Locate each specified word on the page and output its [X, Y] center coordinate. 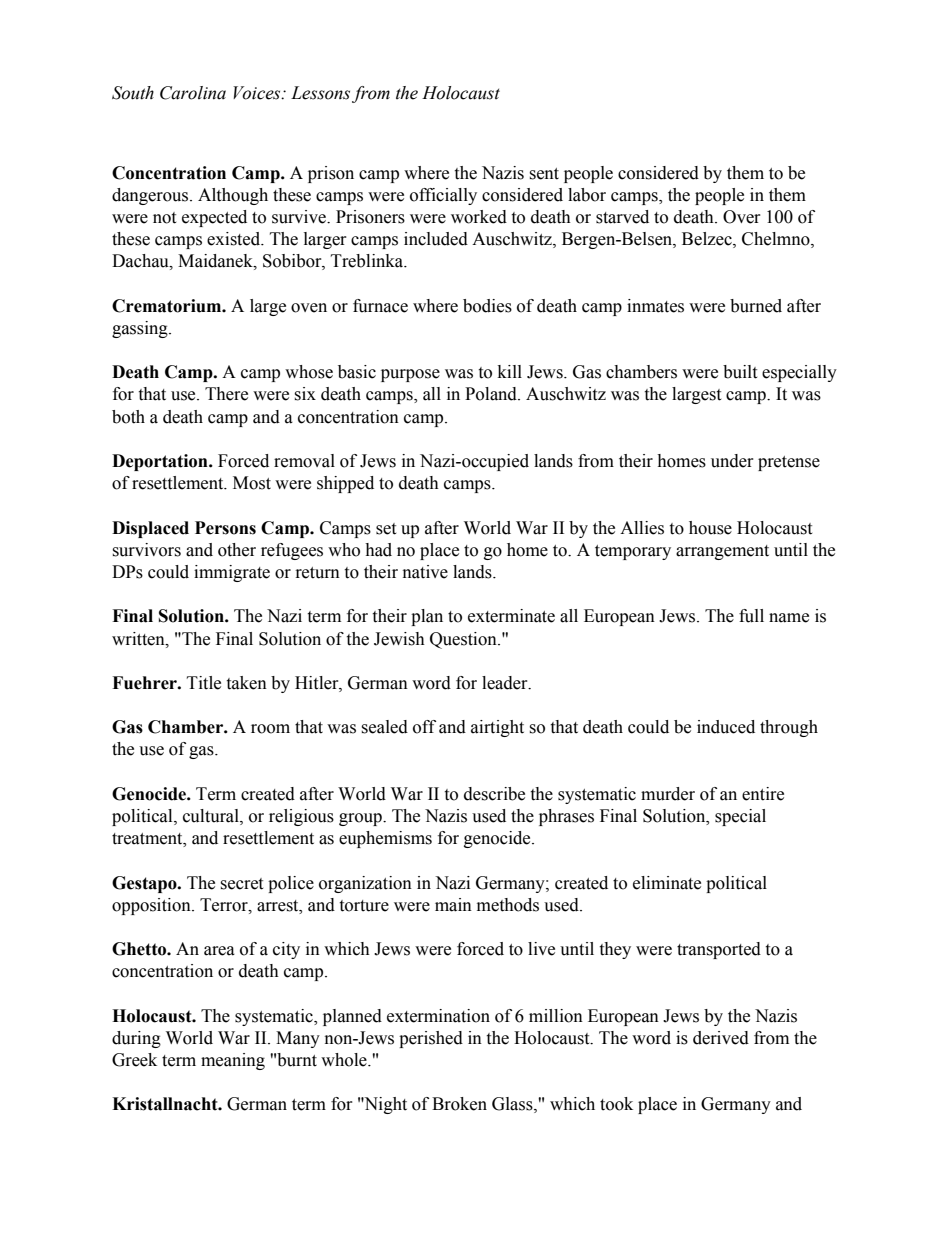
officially [443, 196]
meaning [233, 1061]
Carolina [193, 93]
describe [494, 794]
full [751, 616]
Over [742, 217]
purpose [410, 375]
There [226, 394]
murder [668, 794]
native [425, 572]
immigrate [232, 573]
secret [241, 884]
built [740, 372]
